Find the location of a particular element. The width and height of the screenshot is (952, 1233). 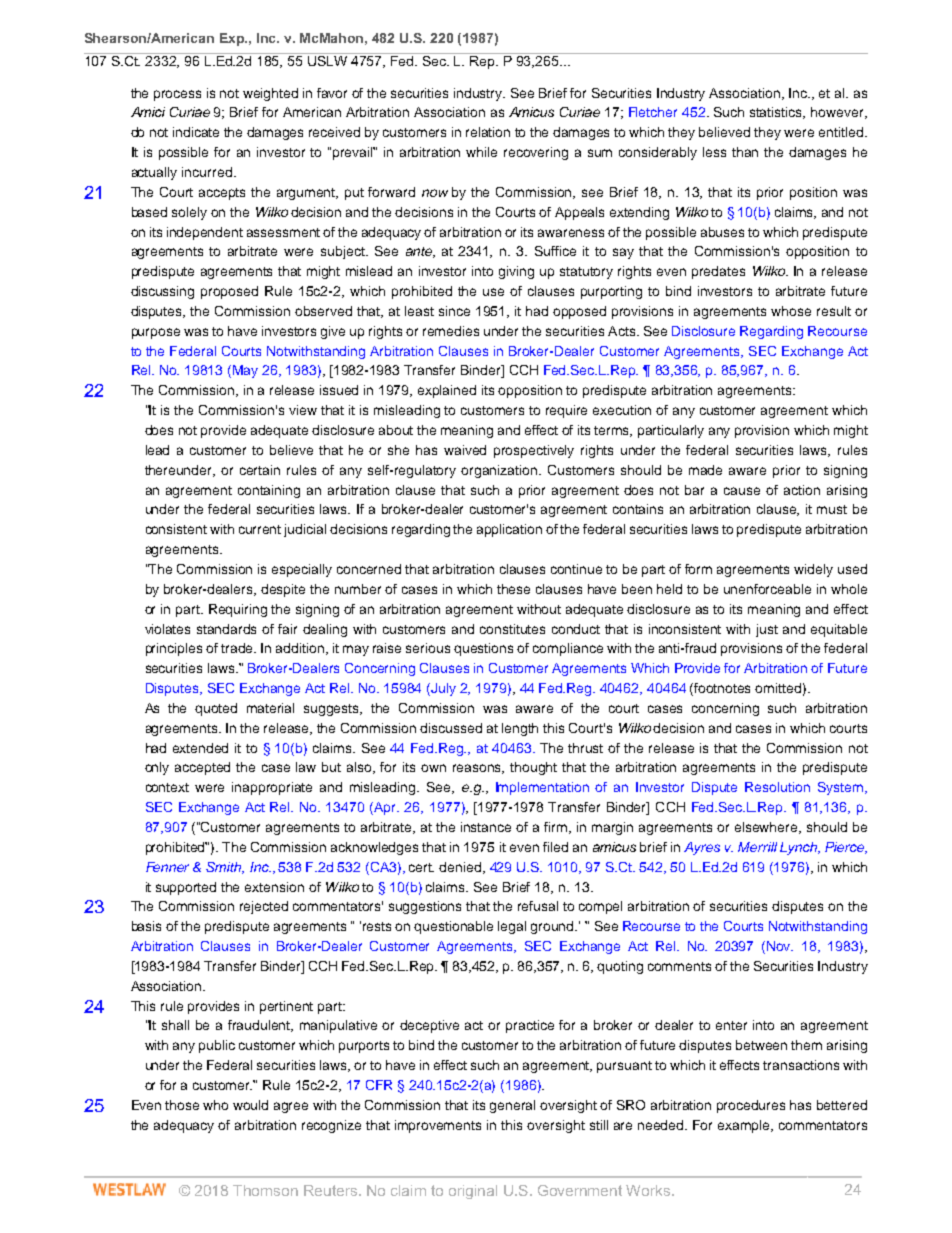

relation is located at coordinates (488, 132).
